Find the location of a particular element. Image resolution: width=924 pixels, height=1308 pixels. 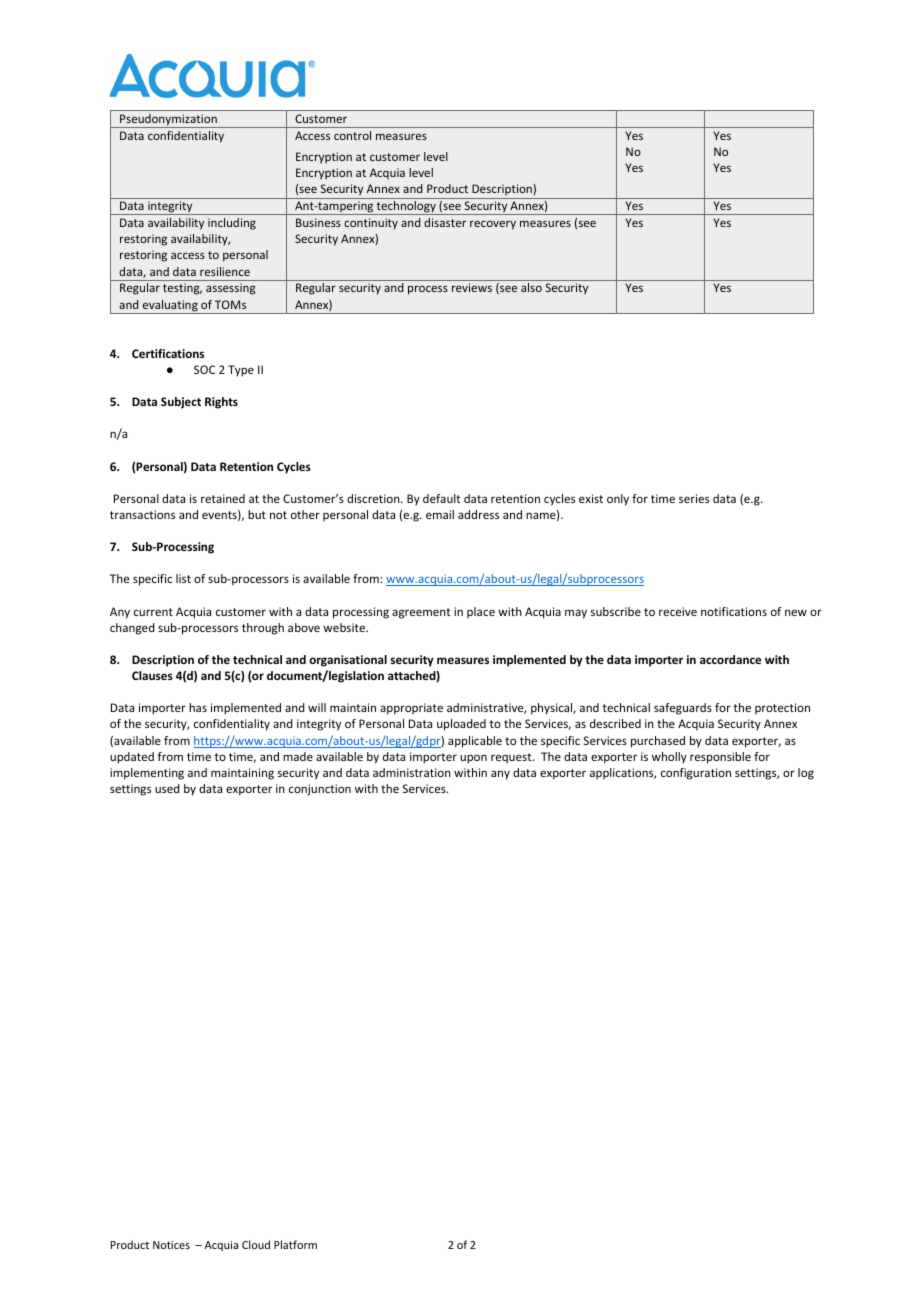

including is located at coordinates (232, 224).
